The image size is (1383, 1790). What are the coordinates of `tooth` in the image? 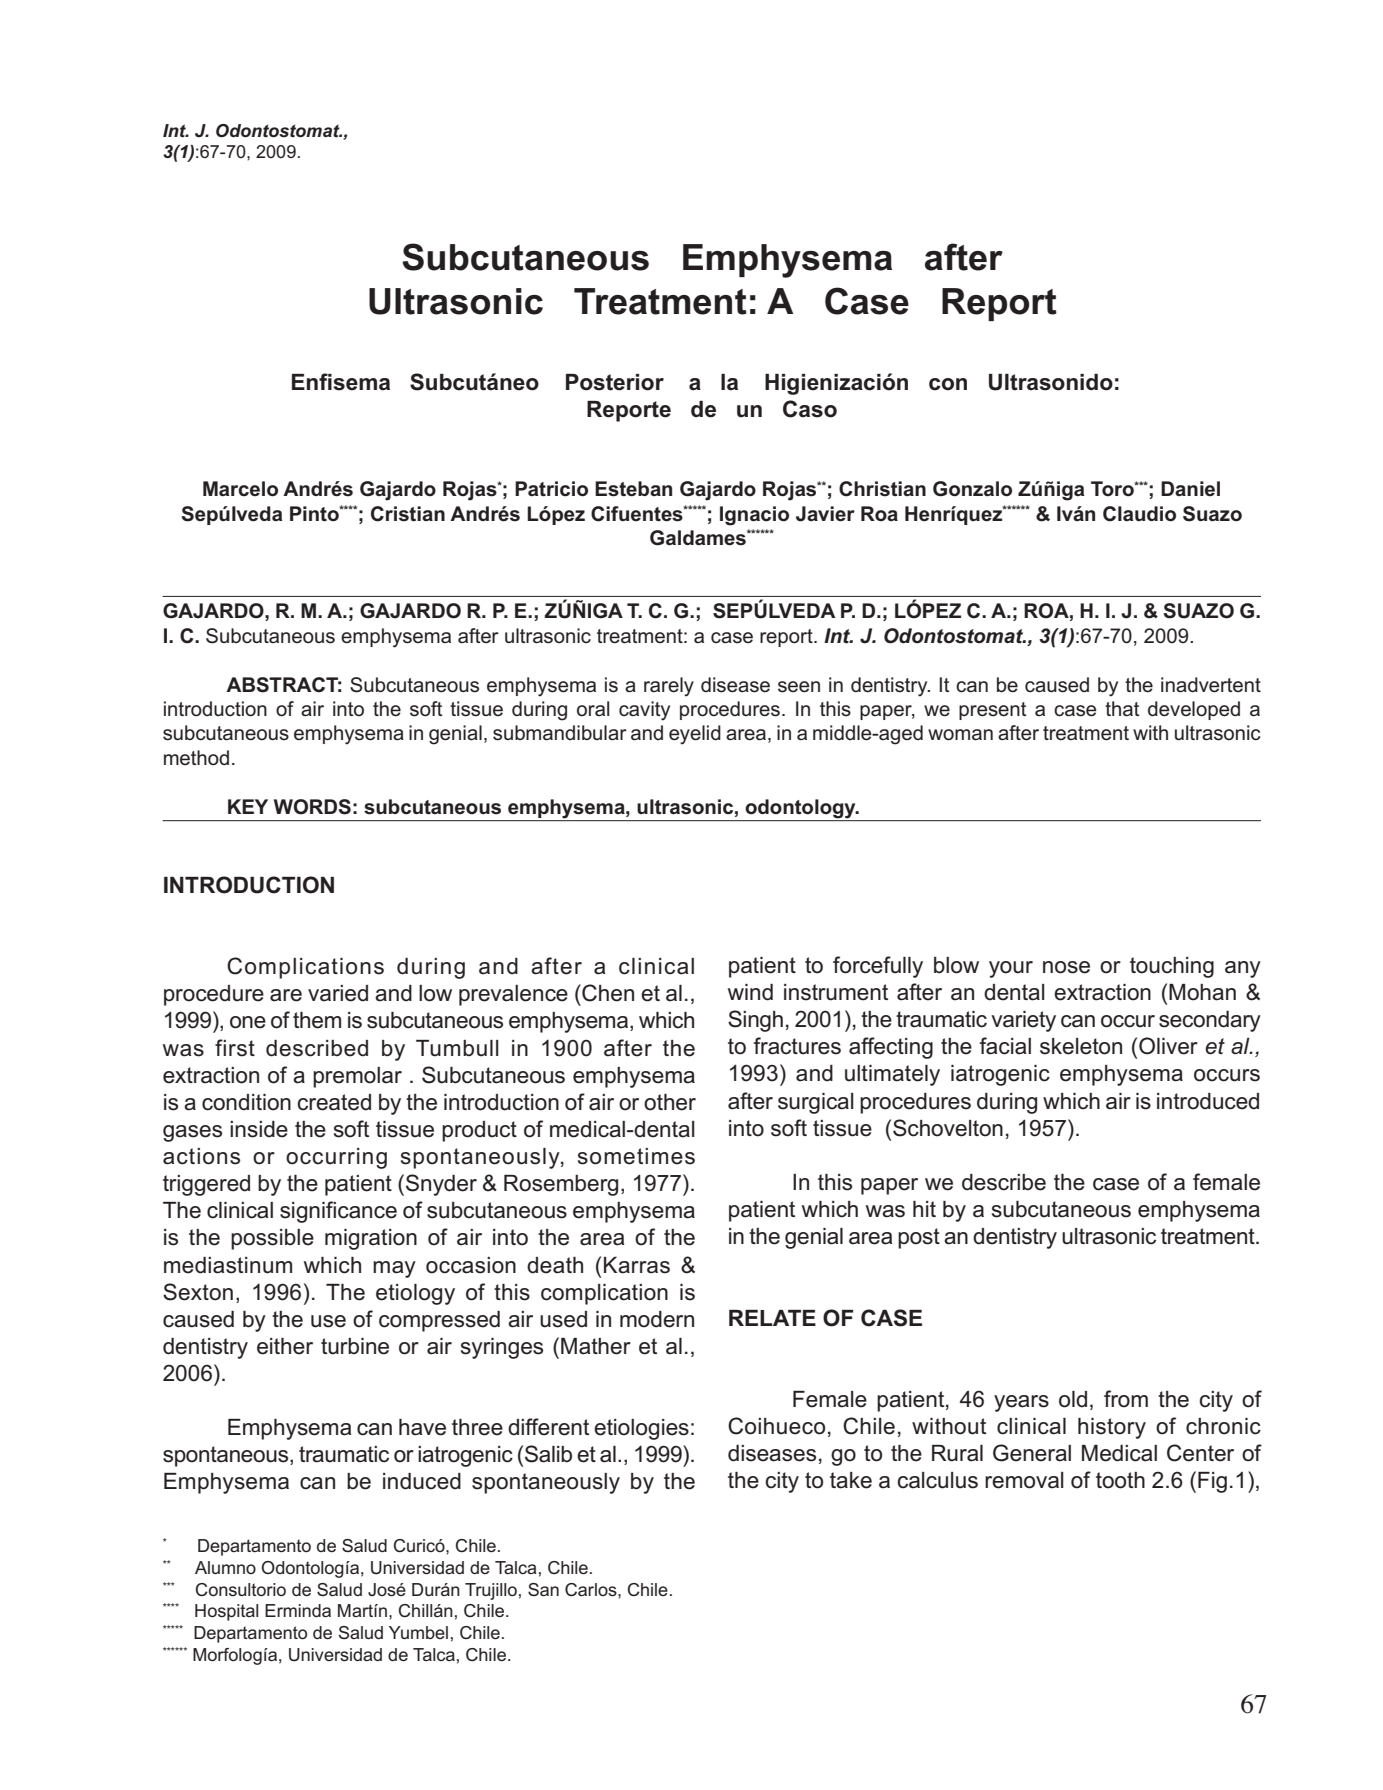 It's located at (1120, 1480).
